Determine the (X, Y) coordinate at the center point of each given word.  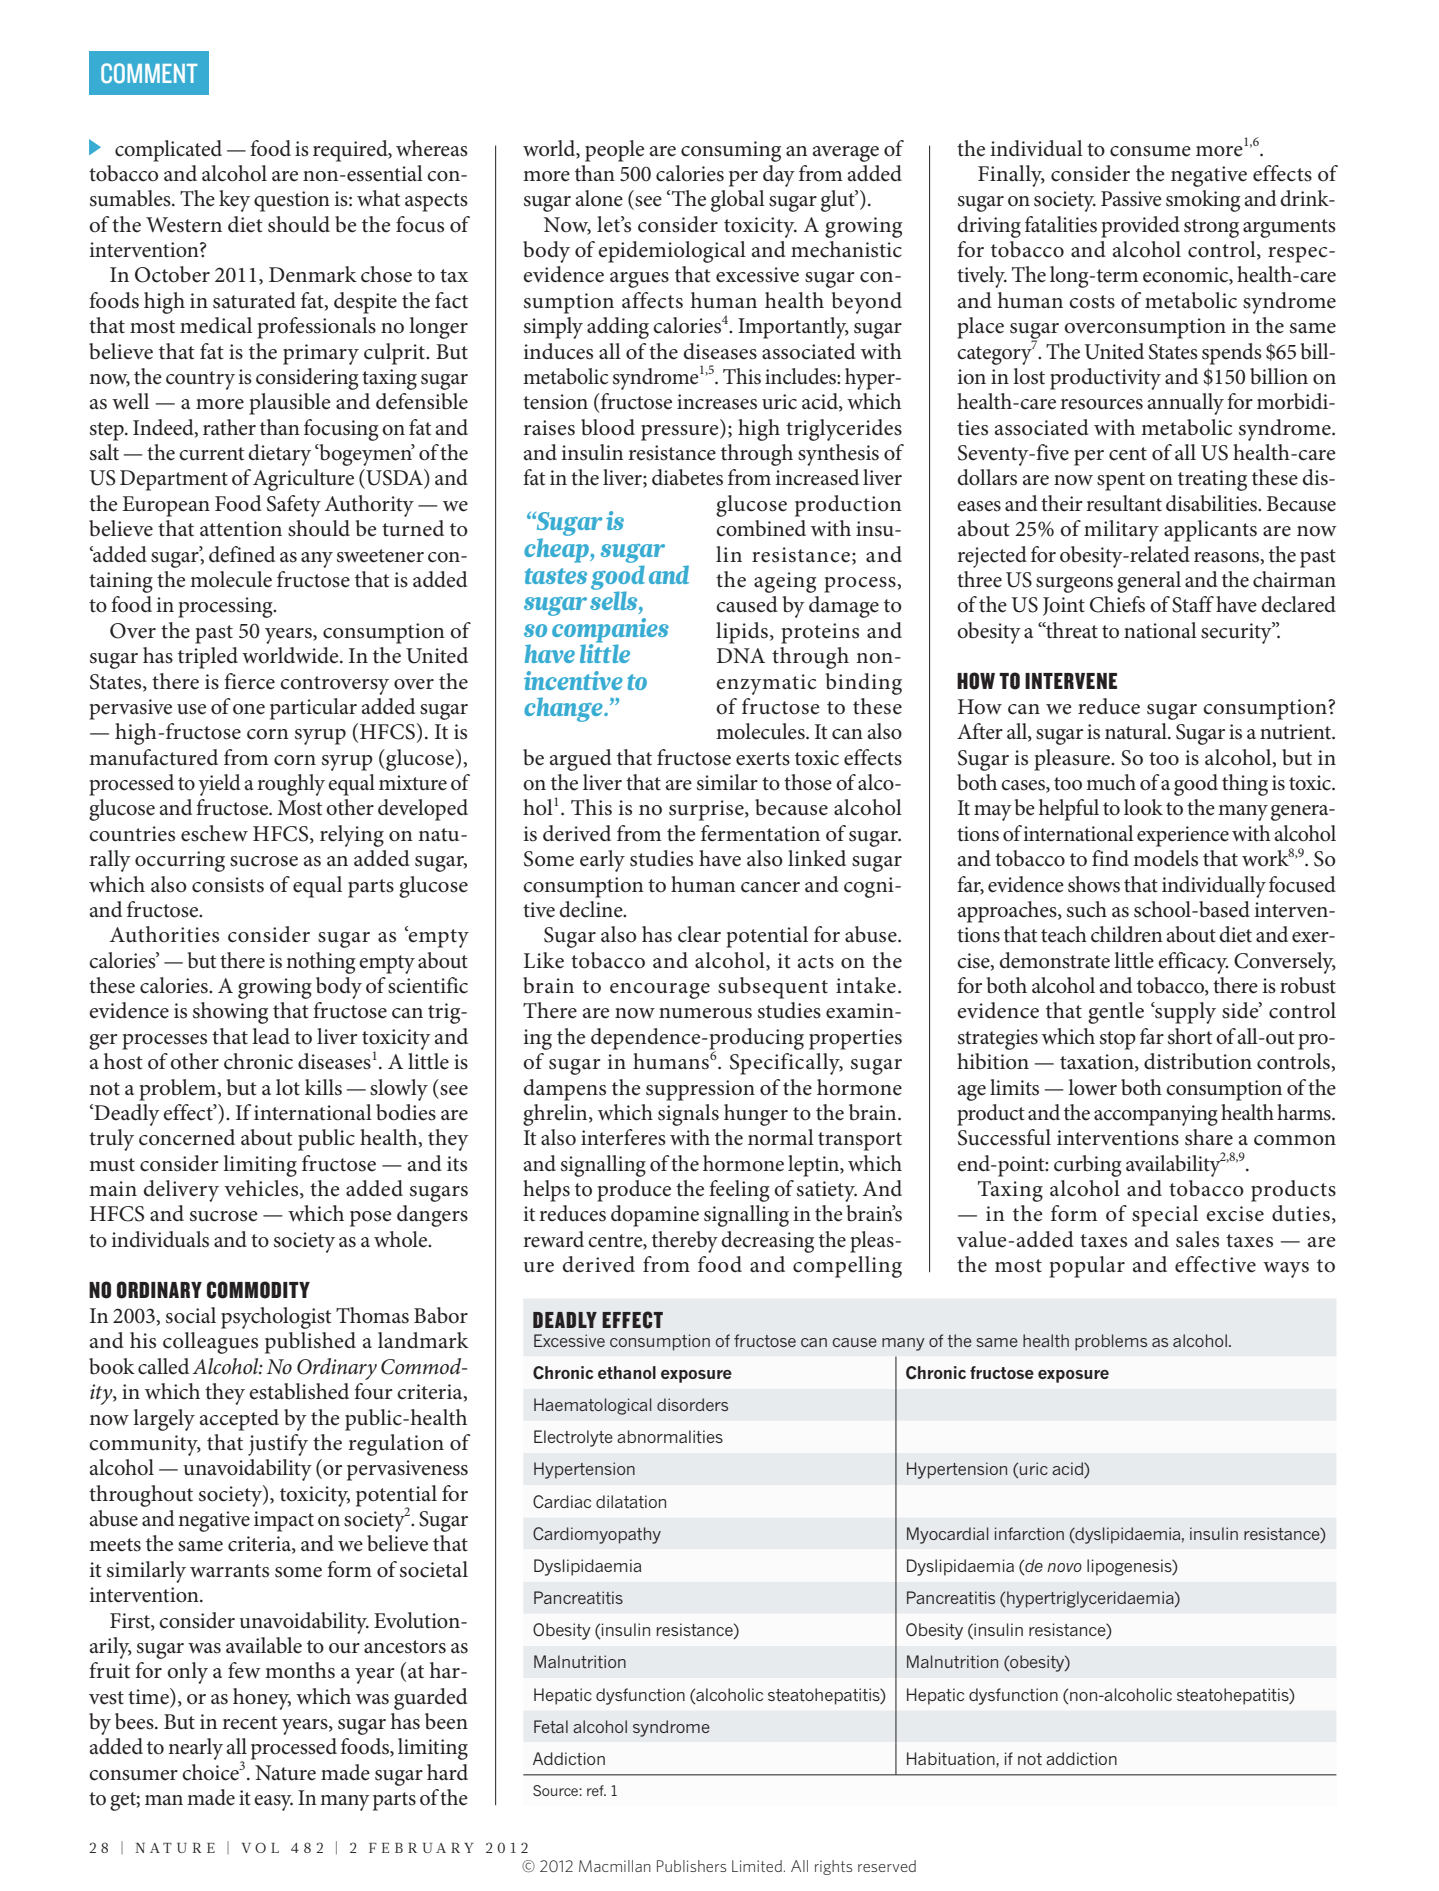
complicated (168, 151)
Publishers (691, 1866)
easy (273, 1803)
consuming (731, 151)
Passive (1131, 199)
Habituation (952, 1759)
